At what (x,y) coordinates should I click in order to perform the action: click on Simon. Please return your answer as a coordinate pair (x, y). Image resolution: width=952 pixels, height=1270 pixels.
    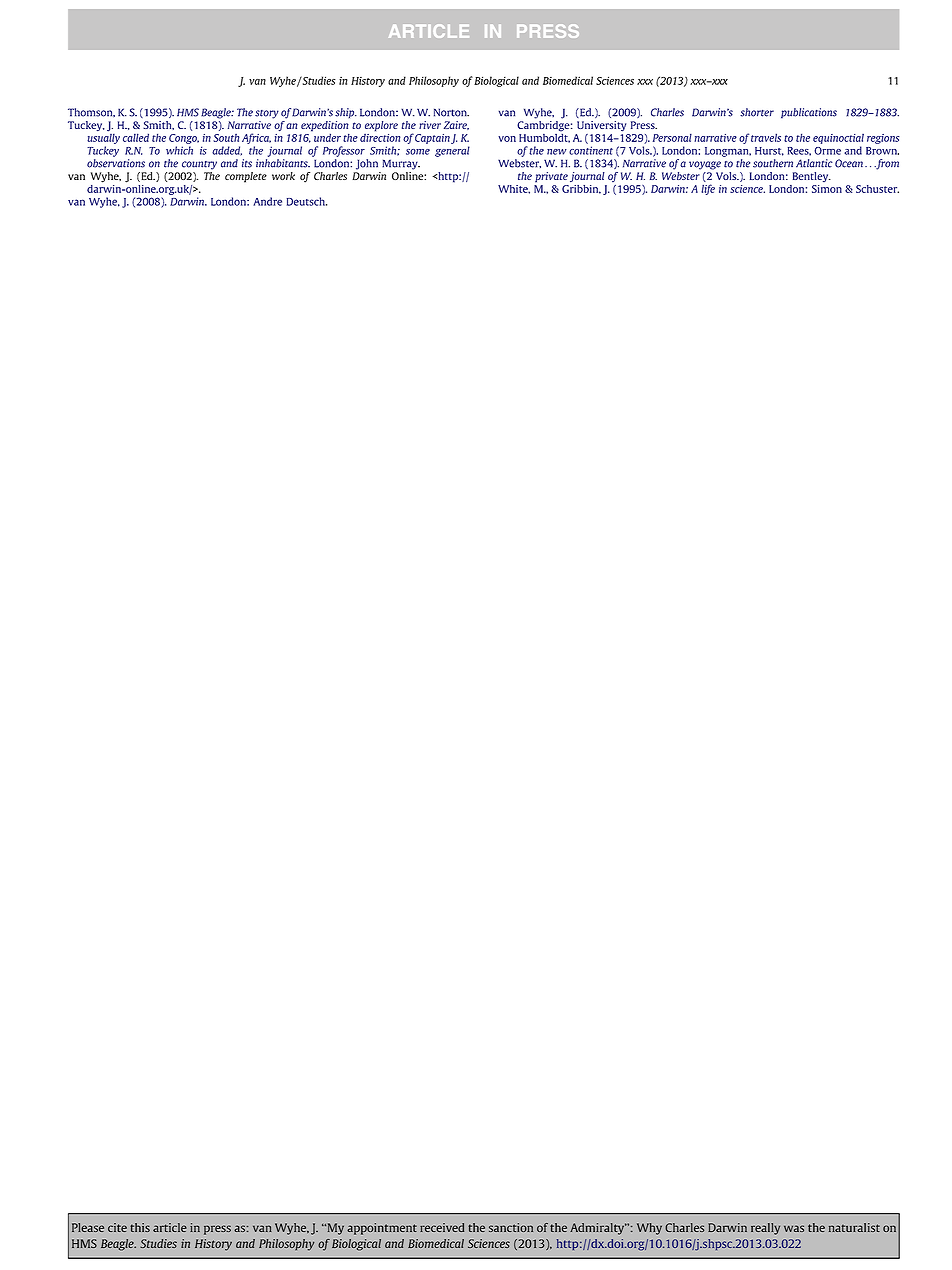
    Looking at the image, I should click on (827, 189).
